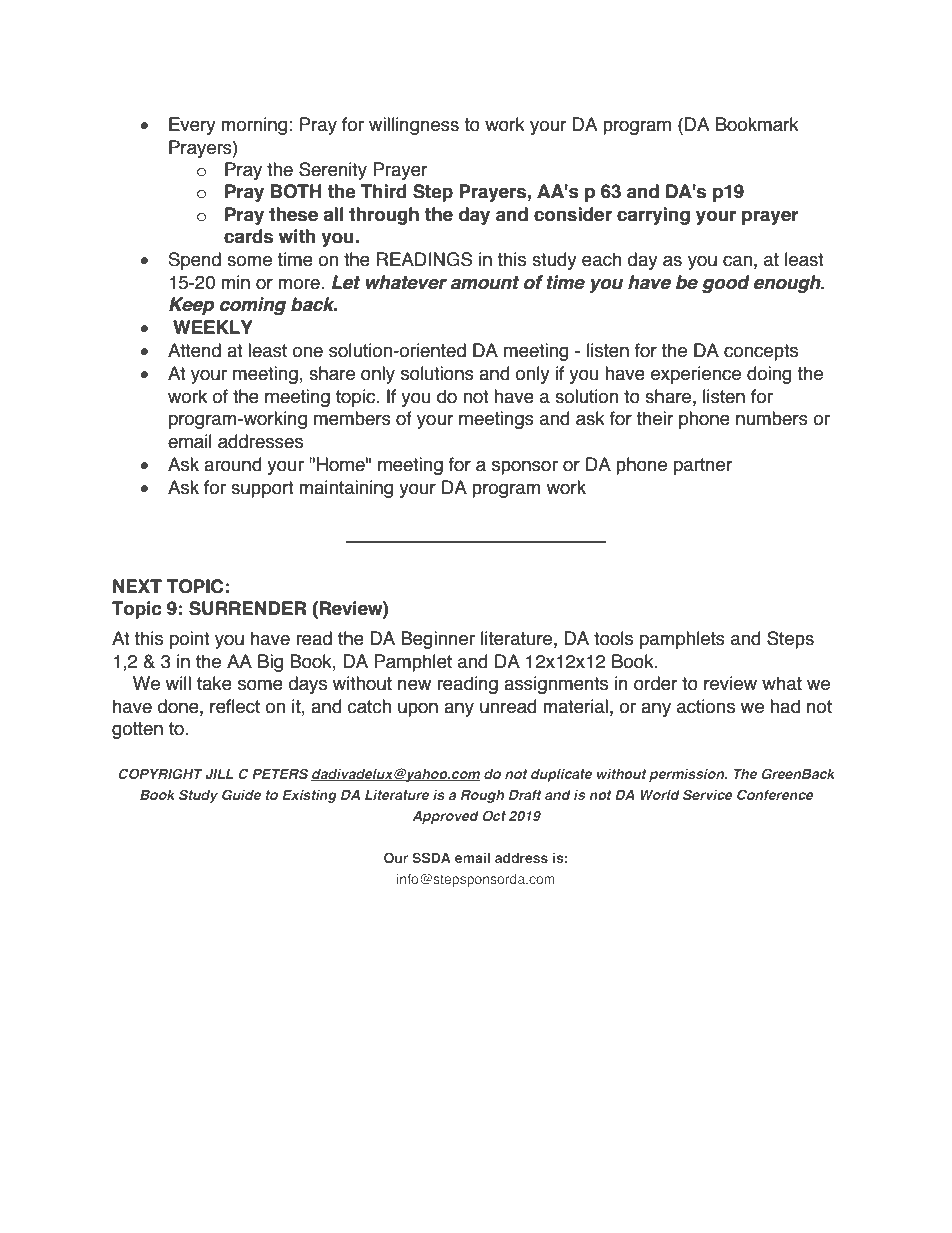 Image resolution: width=952 pixels, height=1233 pixels. I want to click on their, so click(654, 418).
